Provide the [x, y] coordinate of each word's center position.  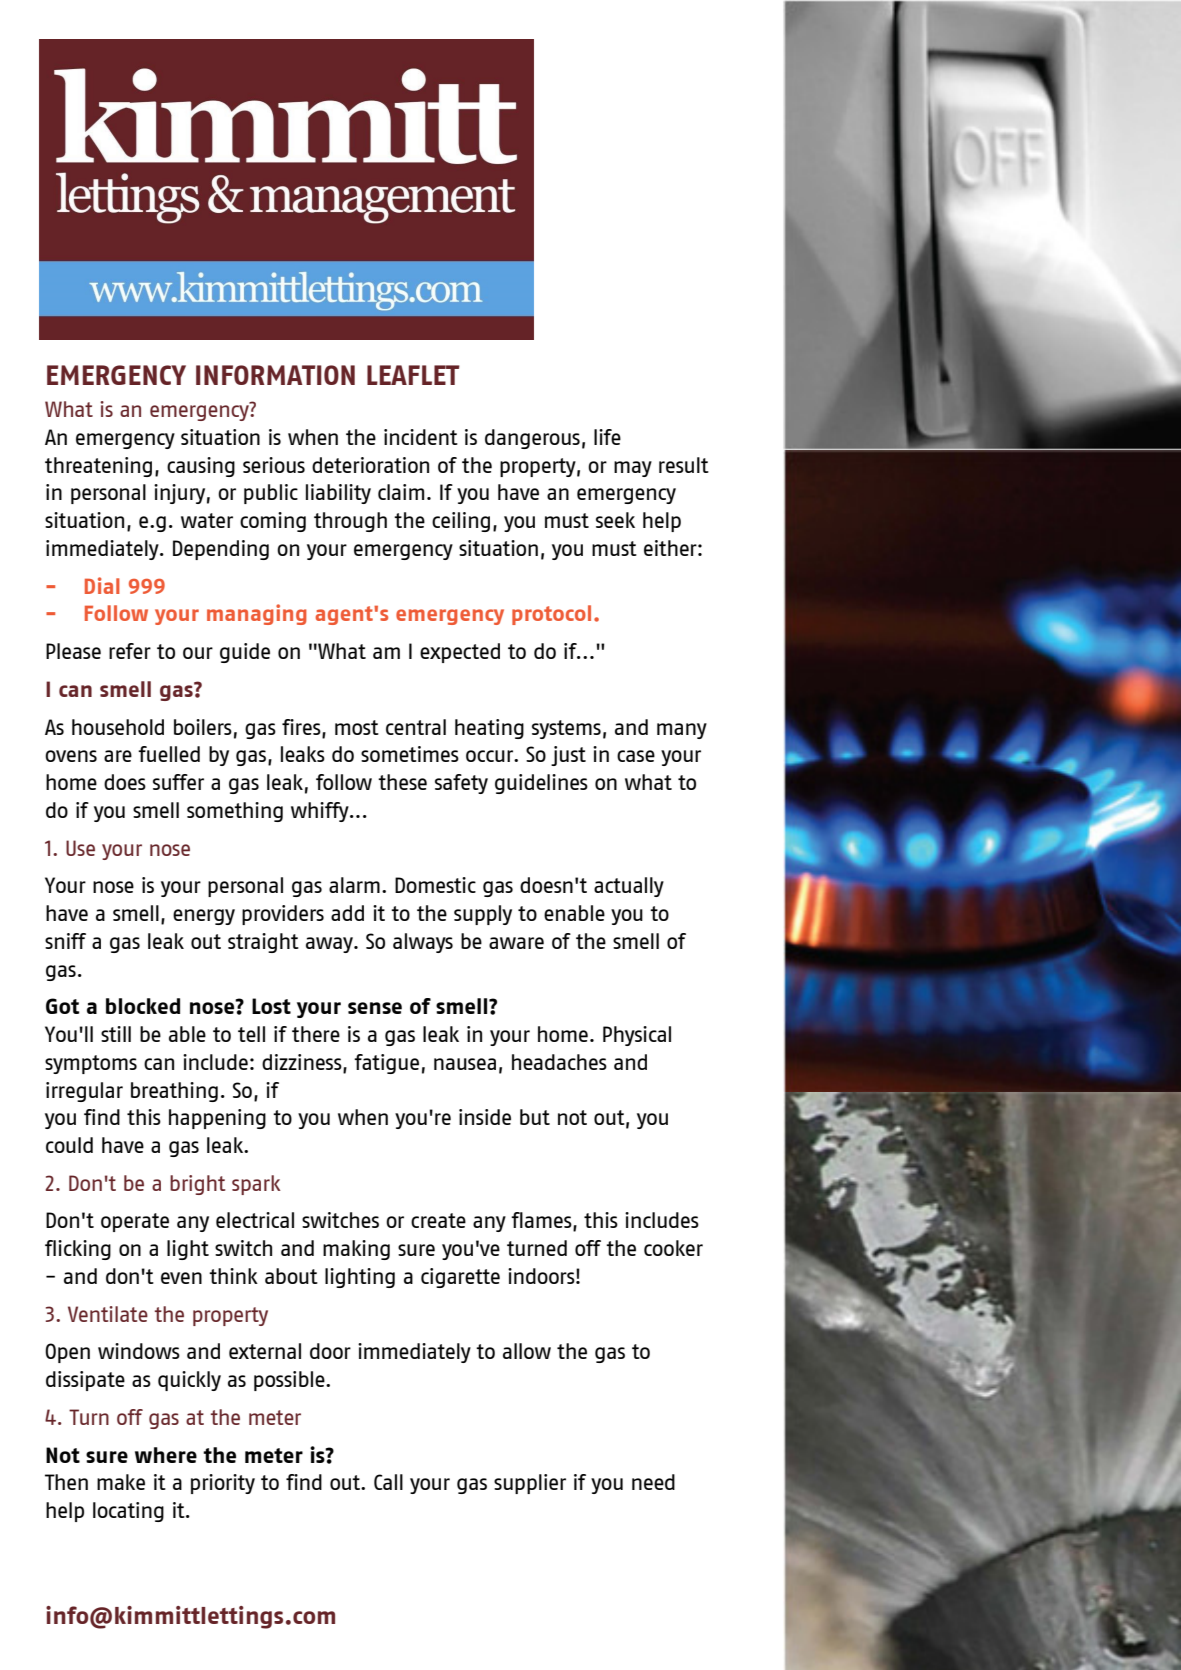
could [69, 1145]
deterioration [370, 465]
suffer [178, 782]
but [535, 1117]
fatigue [386, 1064]
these [402, 782]
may [633, 469]
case [636, 756]
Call [388, 1482]
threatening [98, 467]
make [121, 1482]
